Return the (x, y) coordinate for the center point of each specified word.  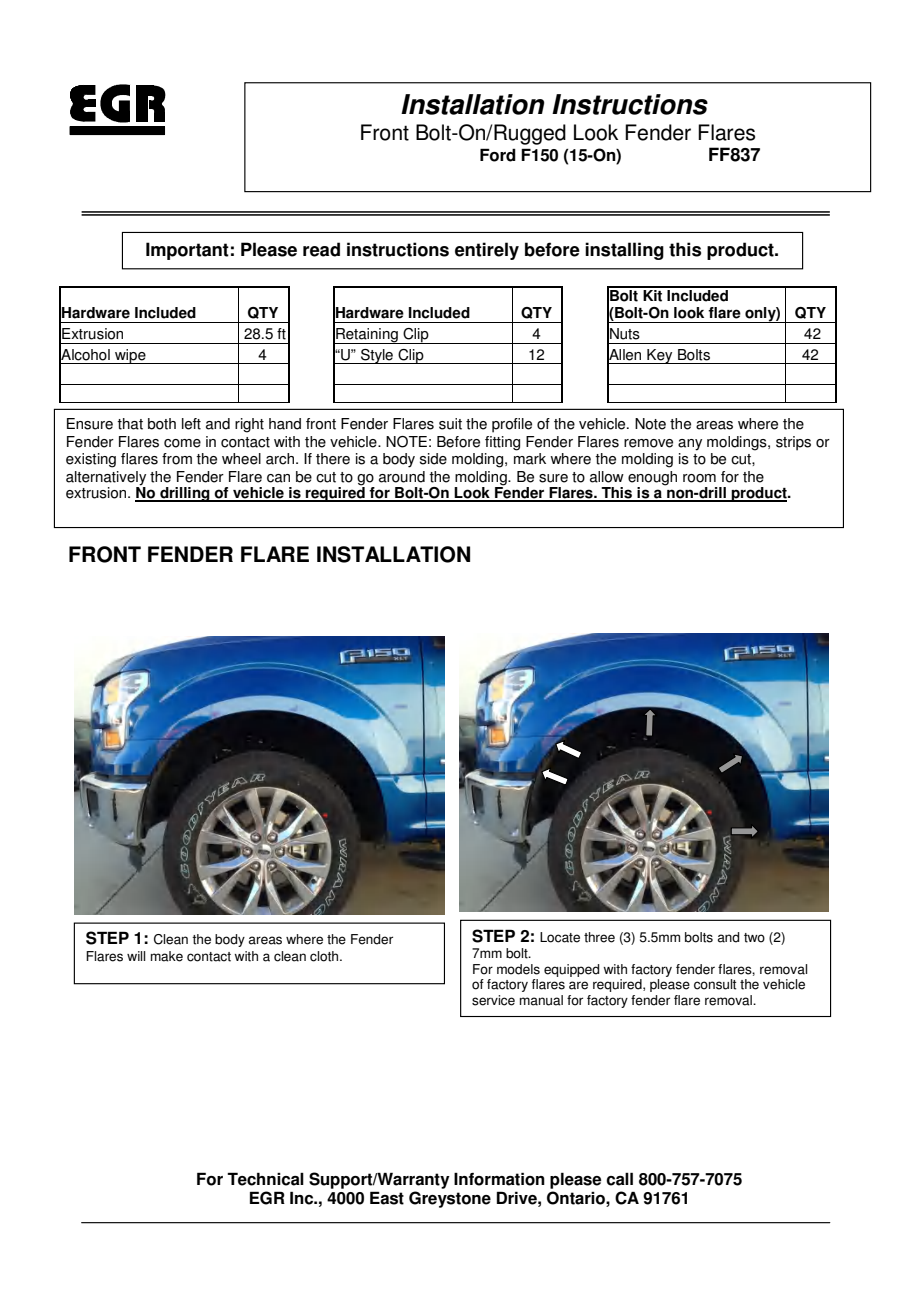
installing (624, 251)
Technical (265, 1179)
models (518, 969)
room (699, 478)
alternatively (106, 478)
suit (450, 424)
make (167, 956)
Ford (498, 155)
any (690, 445)
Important (187, 251)
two (754, 938)
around (402, 477)
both (162, 424)
